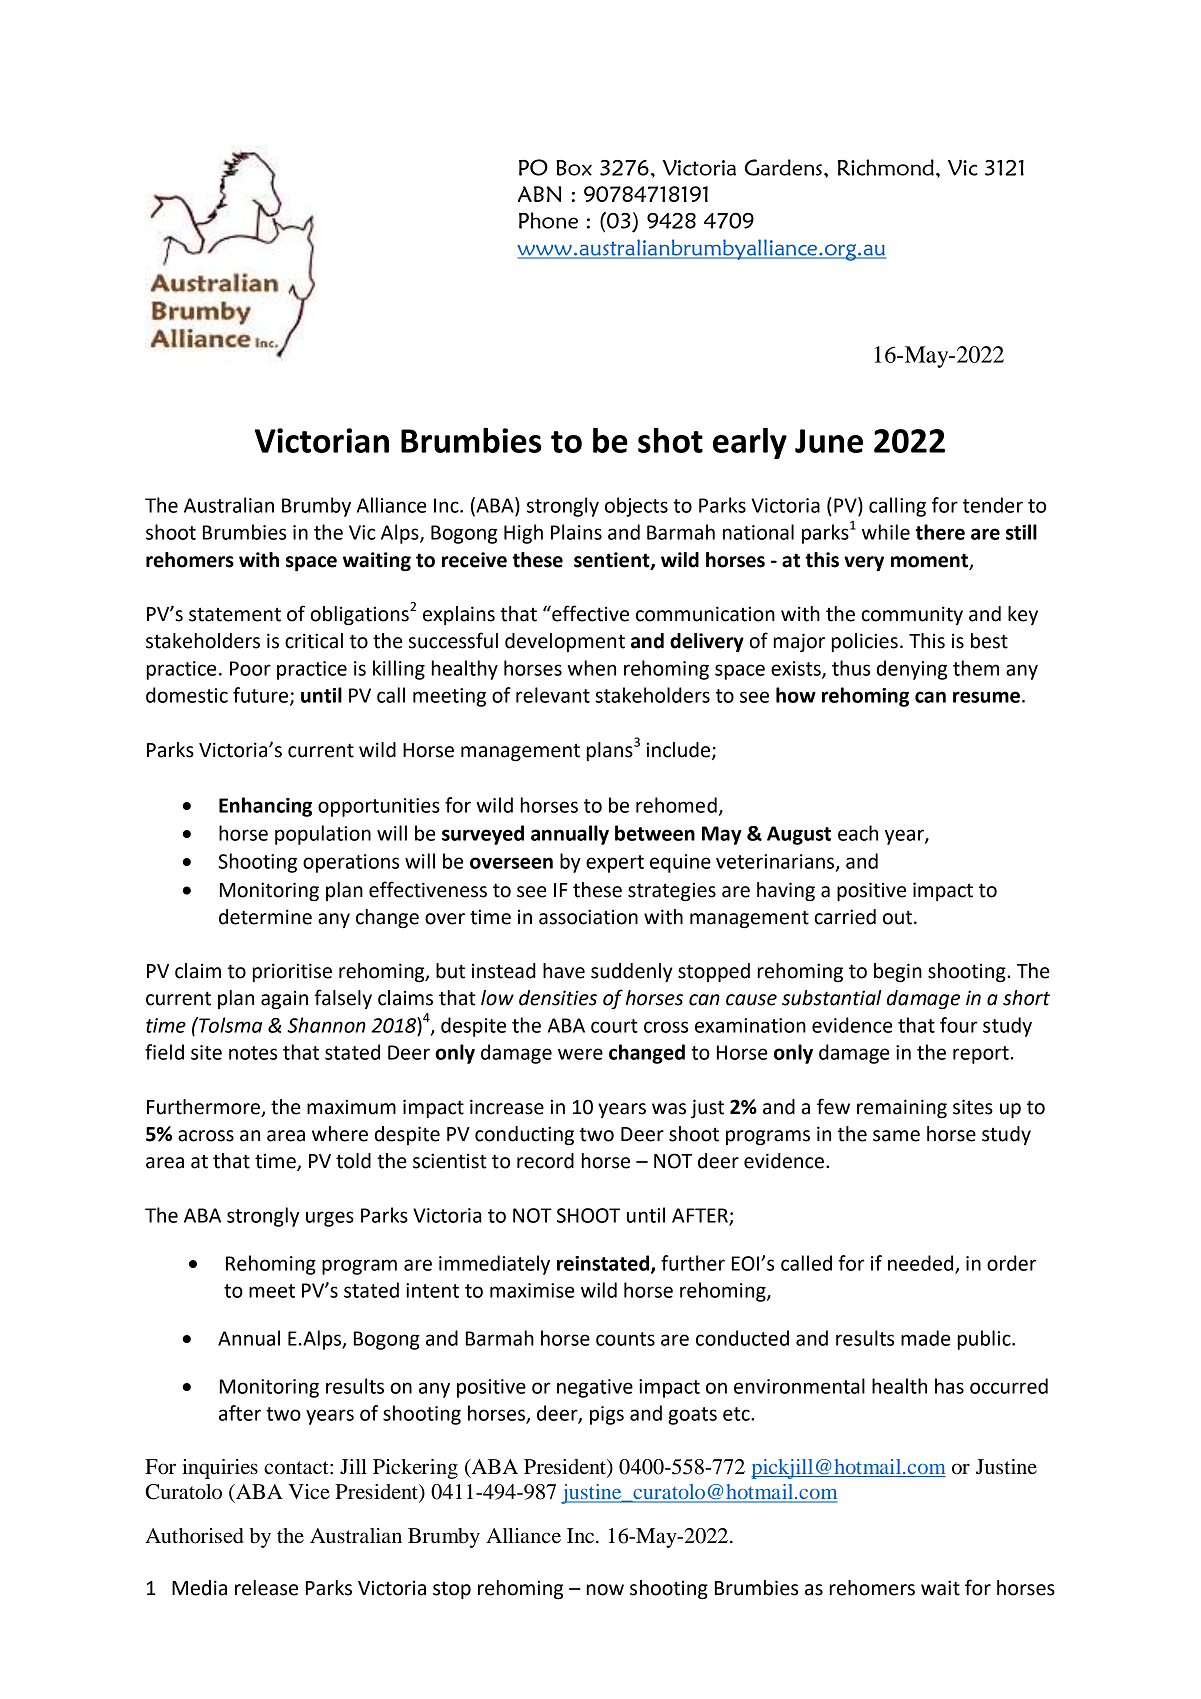 The height and width of the document is (1699, 1201). I want to click on were, so click(580, 1054).
